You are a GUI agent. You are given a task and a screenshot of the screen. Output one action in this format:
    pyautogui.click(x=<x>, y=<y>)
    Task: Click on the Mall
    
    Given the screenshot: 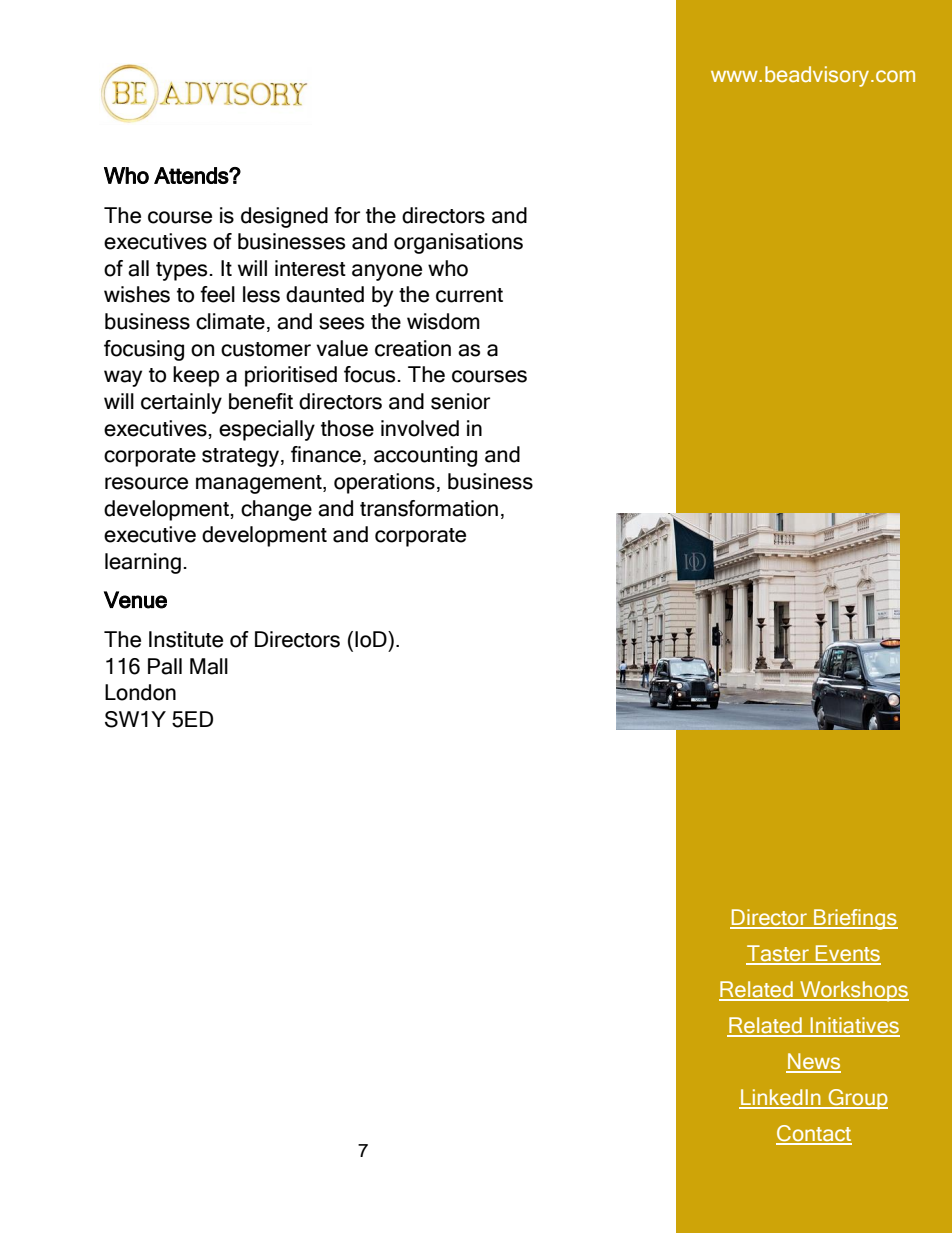 What is the action you would take?
    pyautogui.click(x=209, y=666)
